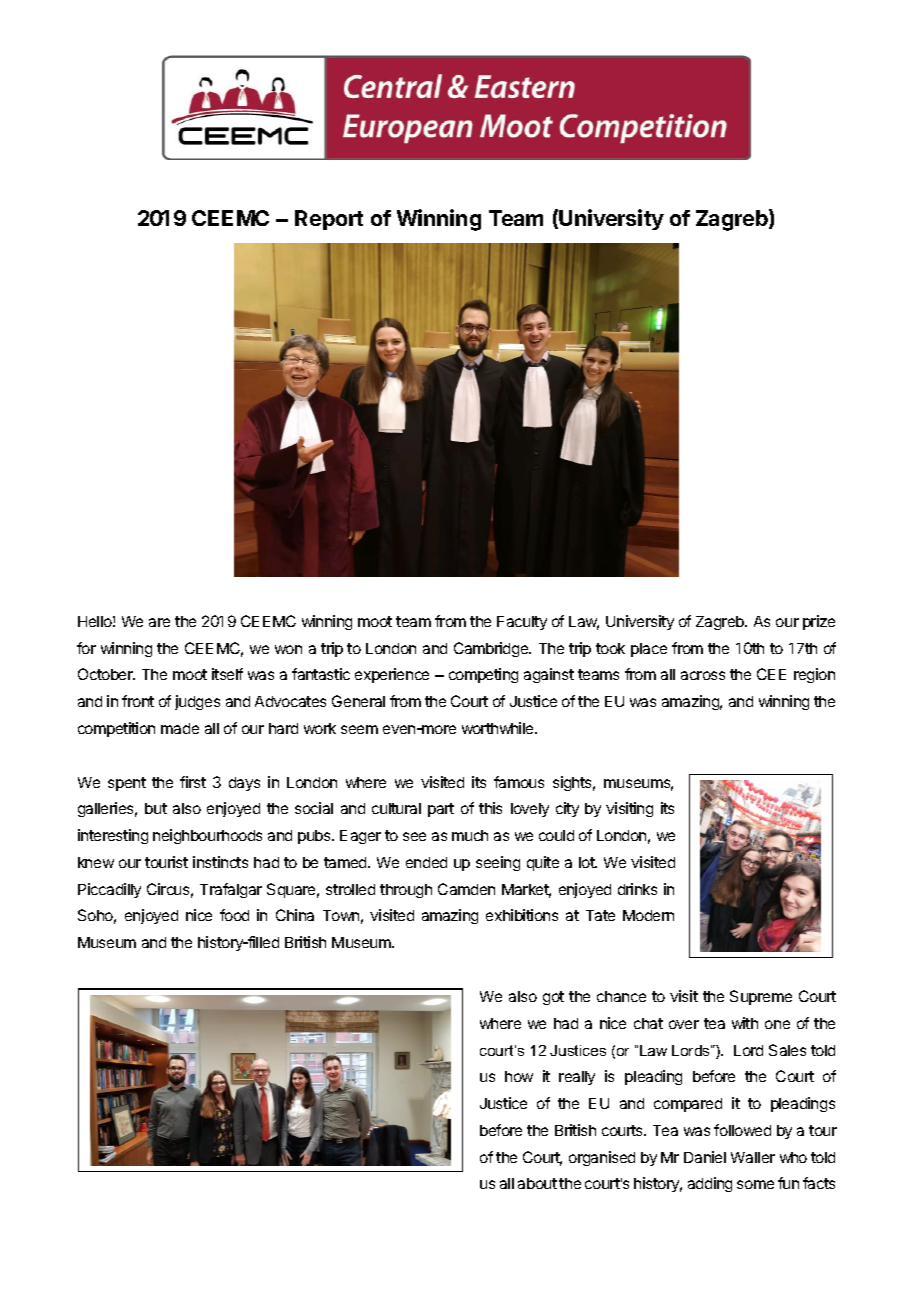  What do you see at coordinates (819, 622) in the screenshot?
I see `prize` at bounding box center [819, 622].
